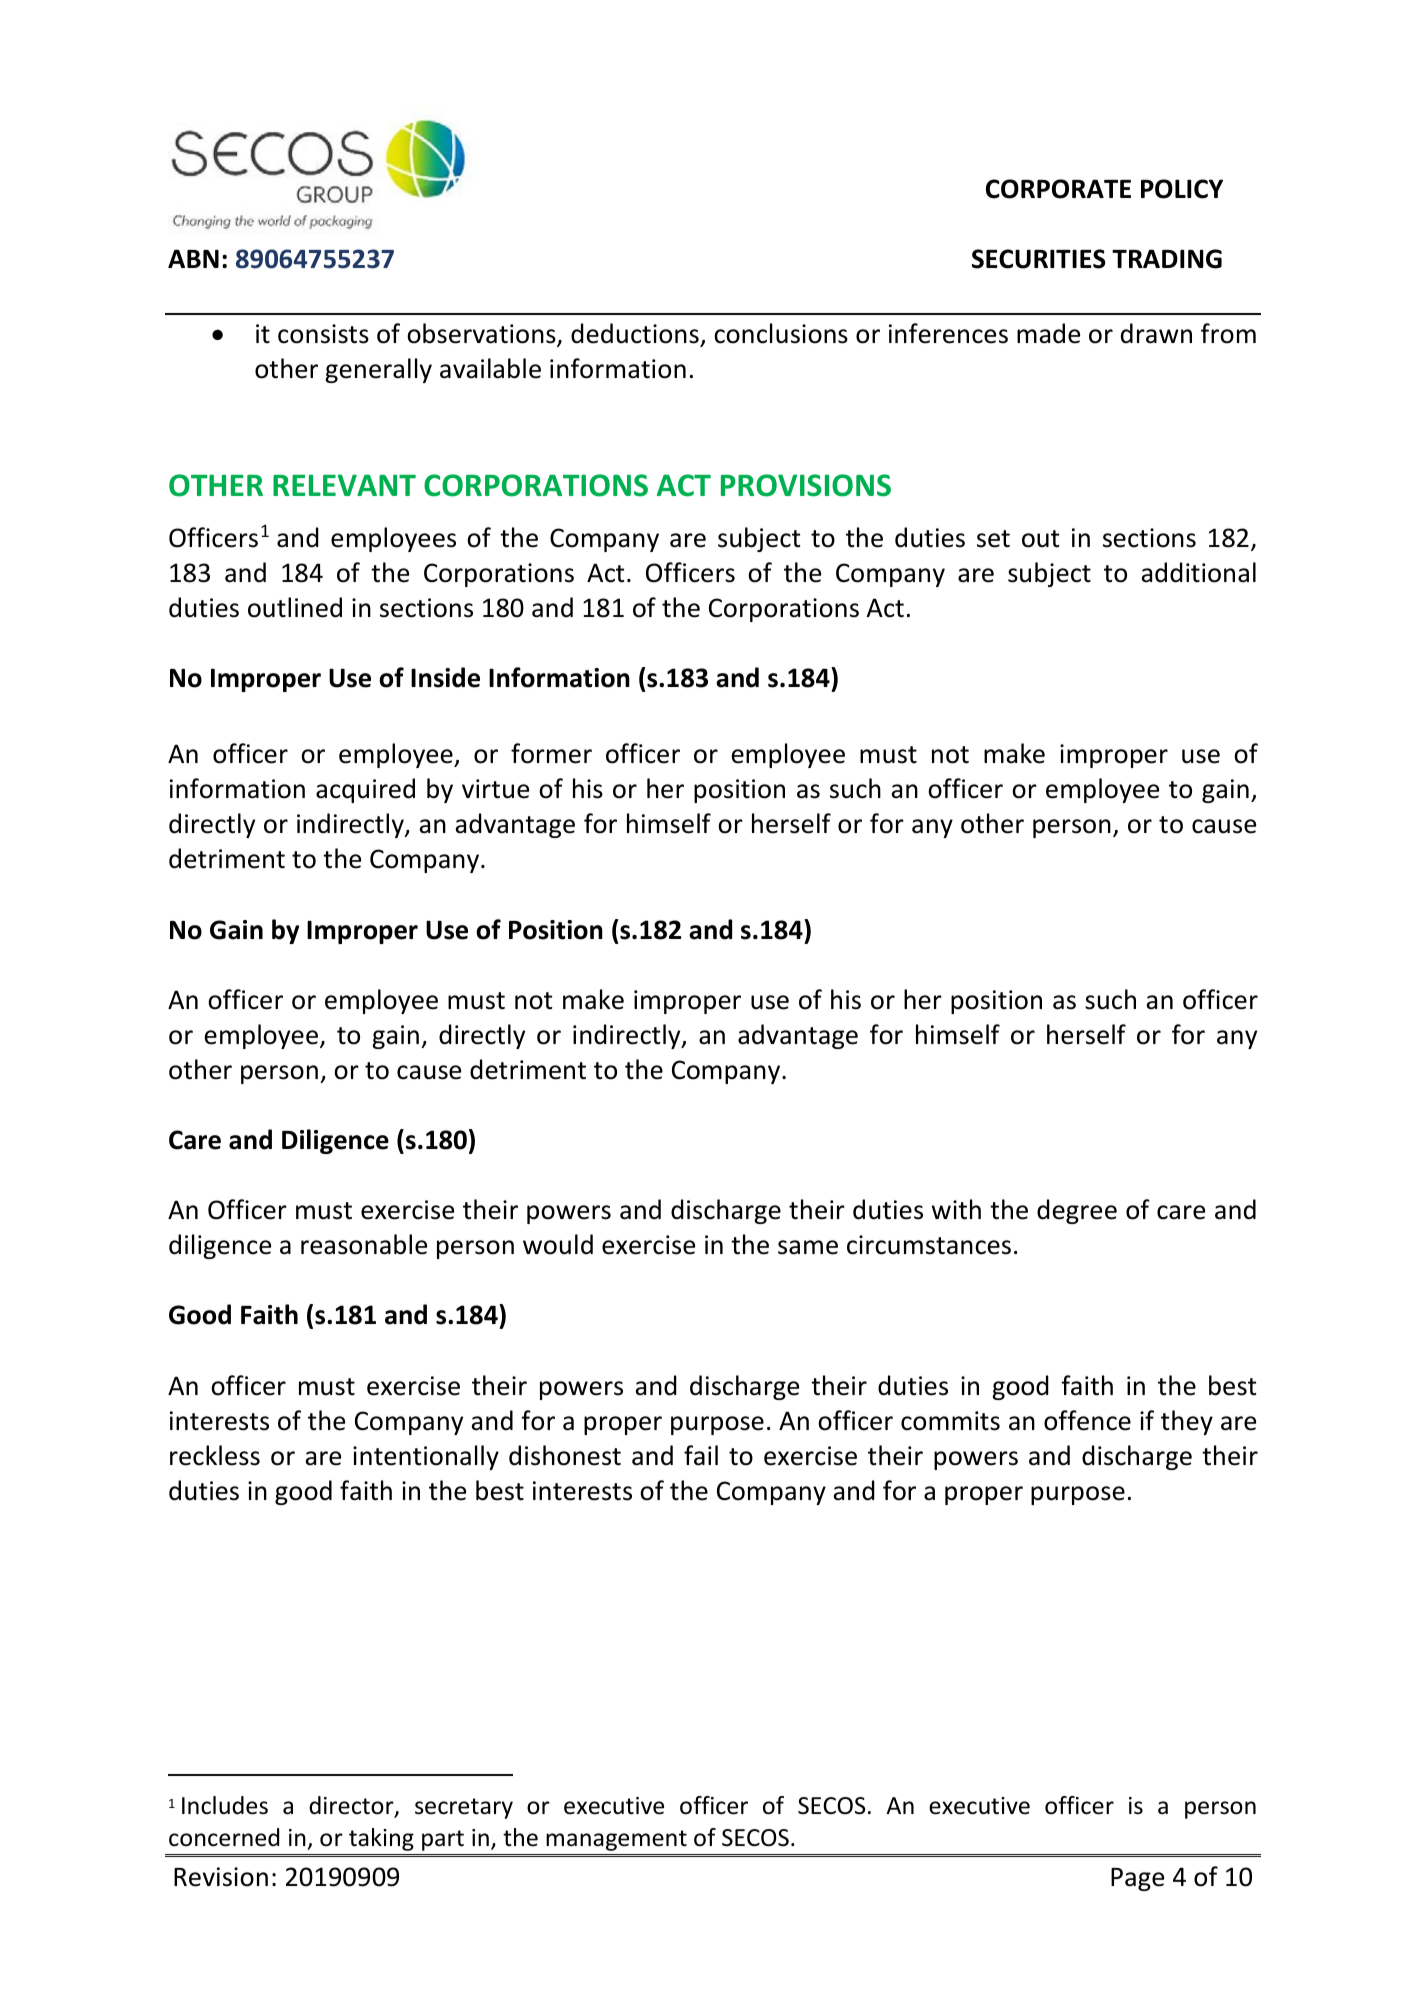  Describe the element at coordinates (1167, 259) in the screenshot. I see `TRADING` at that location.
